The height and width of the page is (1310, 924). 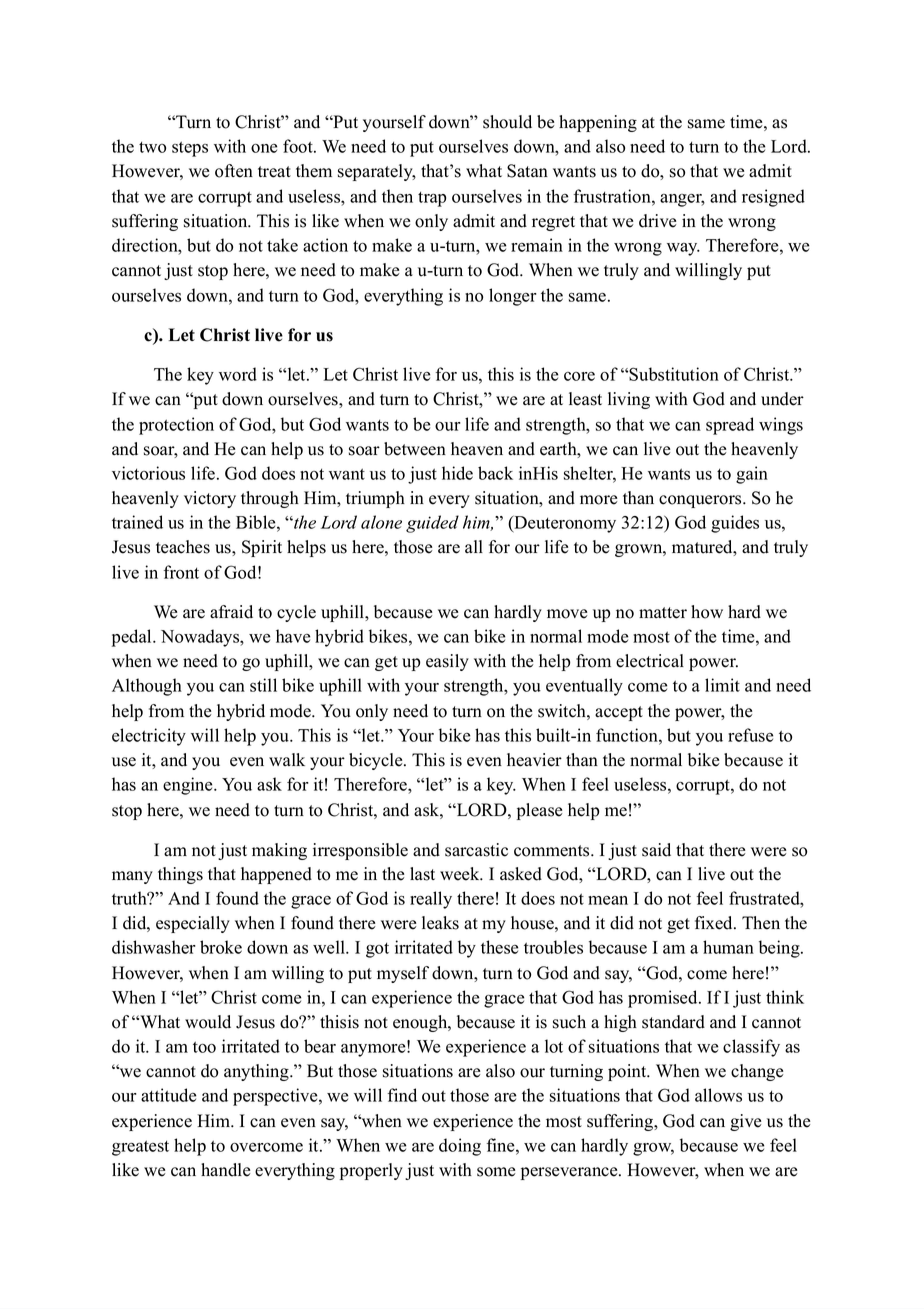 I want to click on protection, so click(x=176, y=426).
